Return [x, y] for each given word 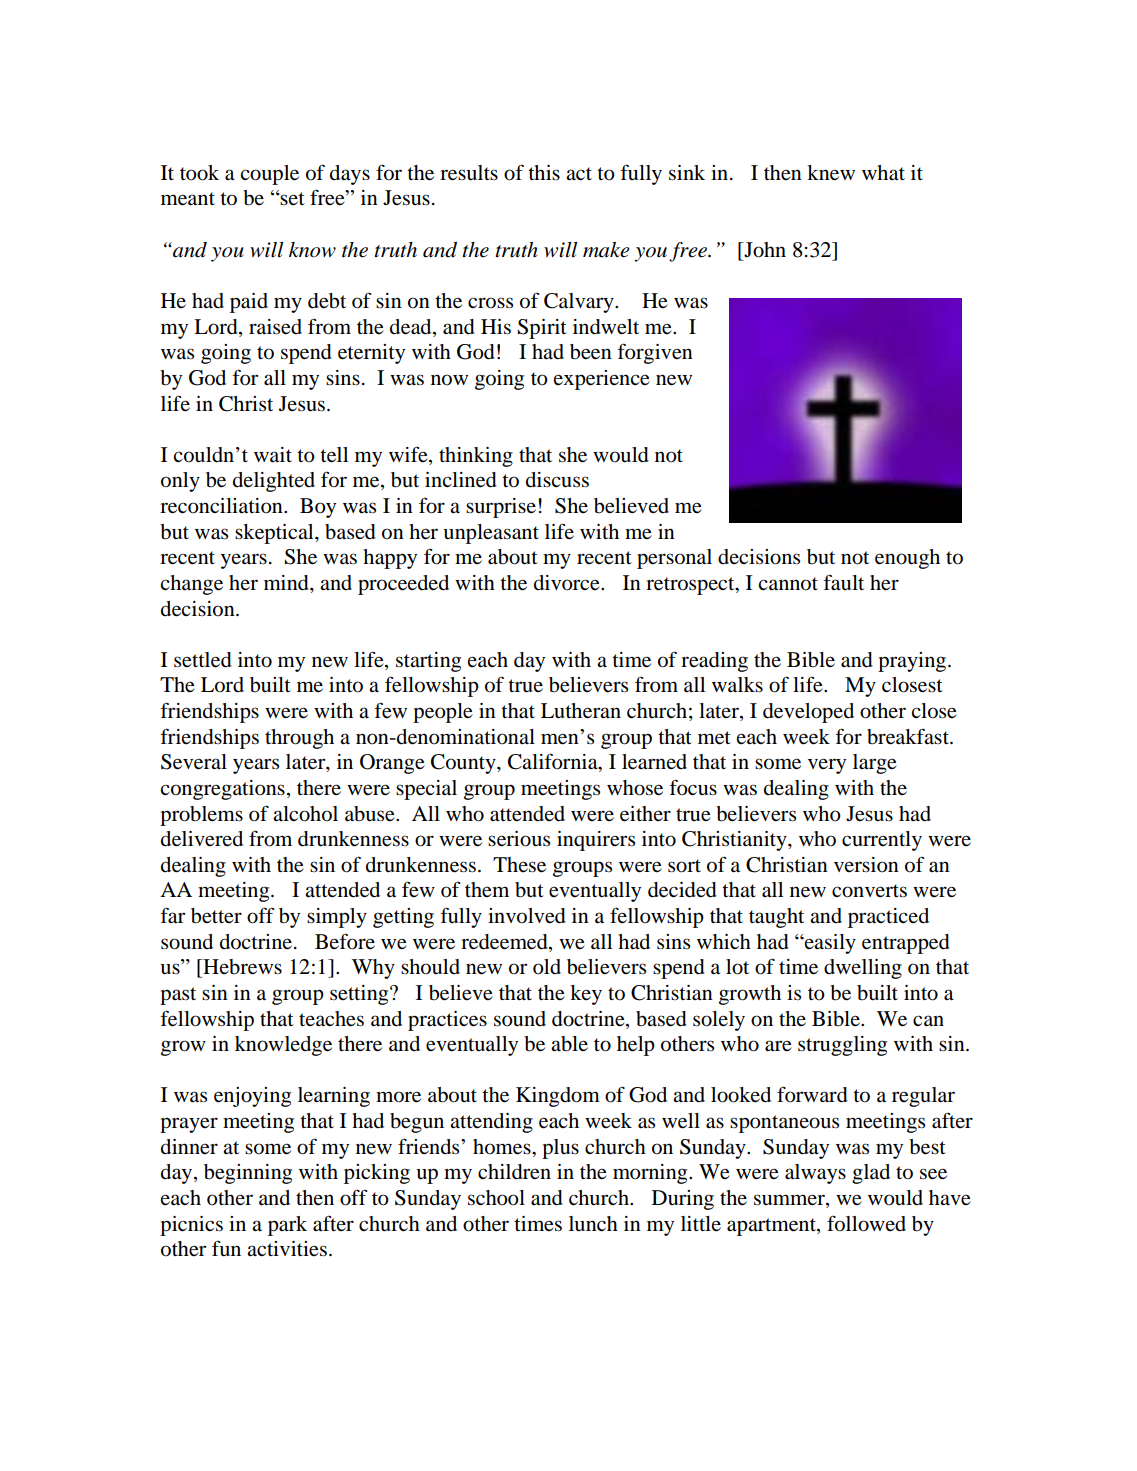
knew [831, 173]
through [299, 739]
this [544, 172]
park [287, 1226]
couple [269, 175]
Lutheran [581, 711]
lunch [593, 1224]
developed [808, 713]
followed [866, 1223]
